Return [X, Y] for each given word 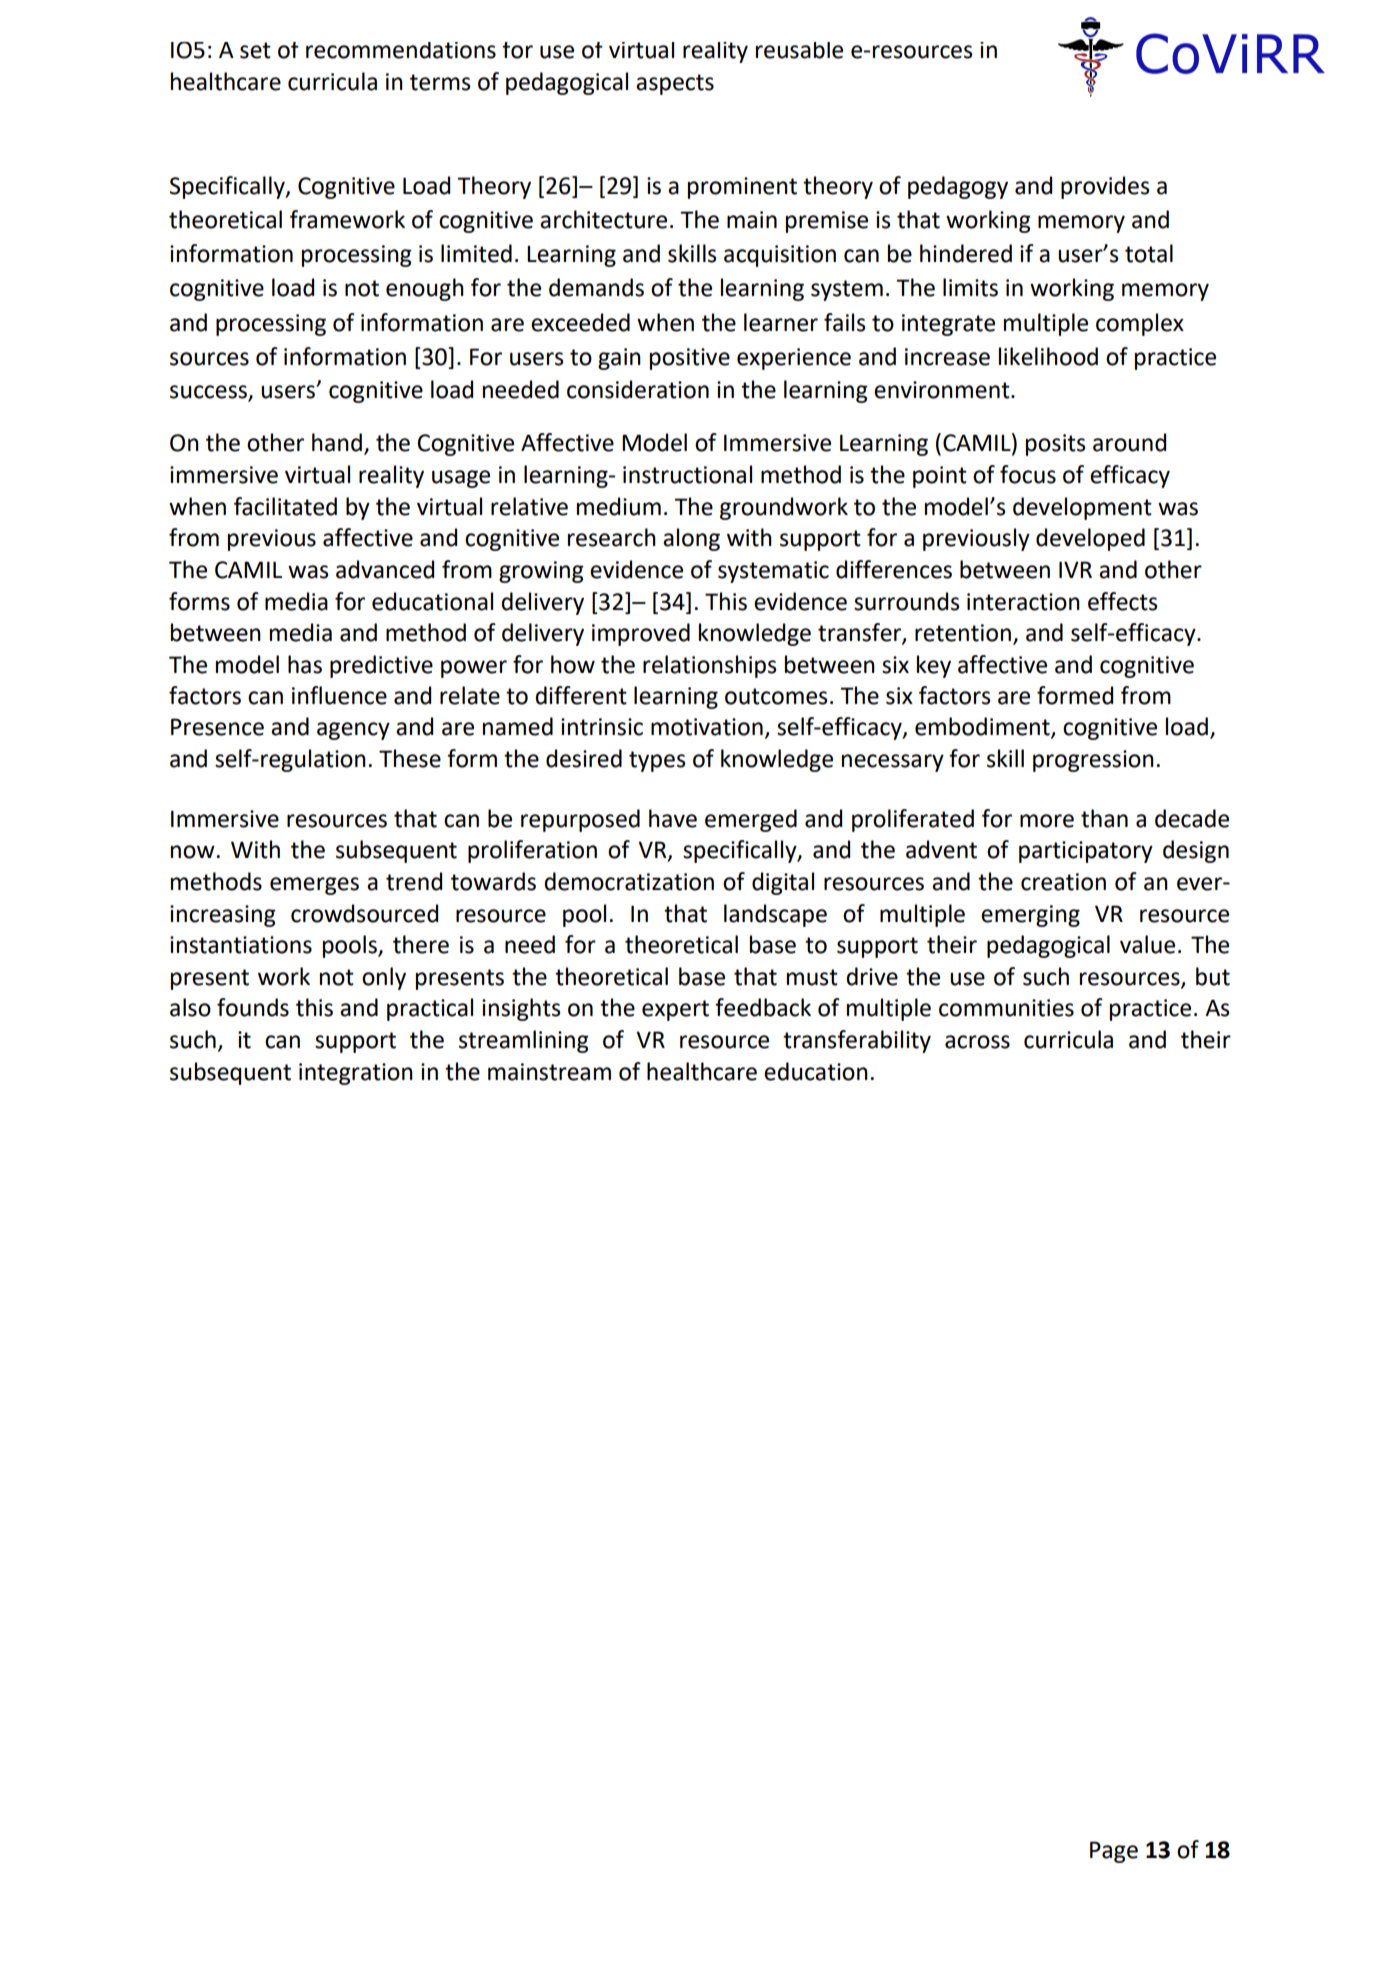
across [977, 1042]
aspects [675, 84]
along [691, 539]
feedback [763, 1007]
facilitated [285, 506]
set [255, 50]
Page [1114, 1852]
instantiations [241, 945]
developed [1090, 539]
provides [1105, 187]
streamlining [524, 1041]
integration [356, 1074]
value [1147, 944]
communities [1006, 1008]
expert [675, 1010]
